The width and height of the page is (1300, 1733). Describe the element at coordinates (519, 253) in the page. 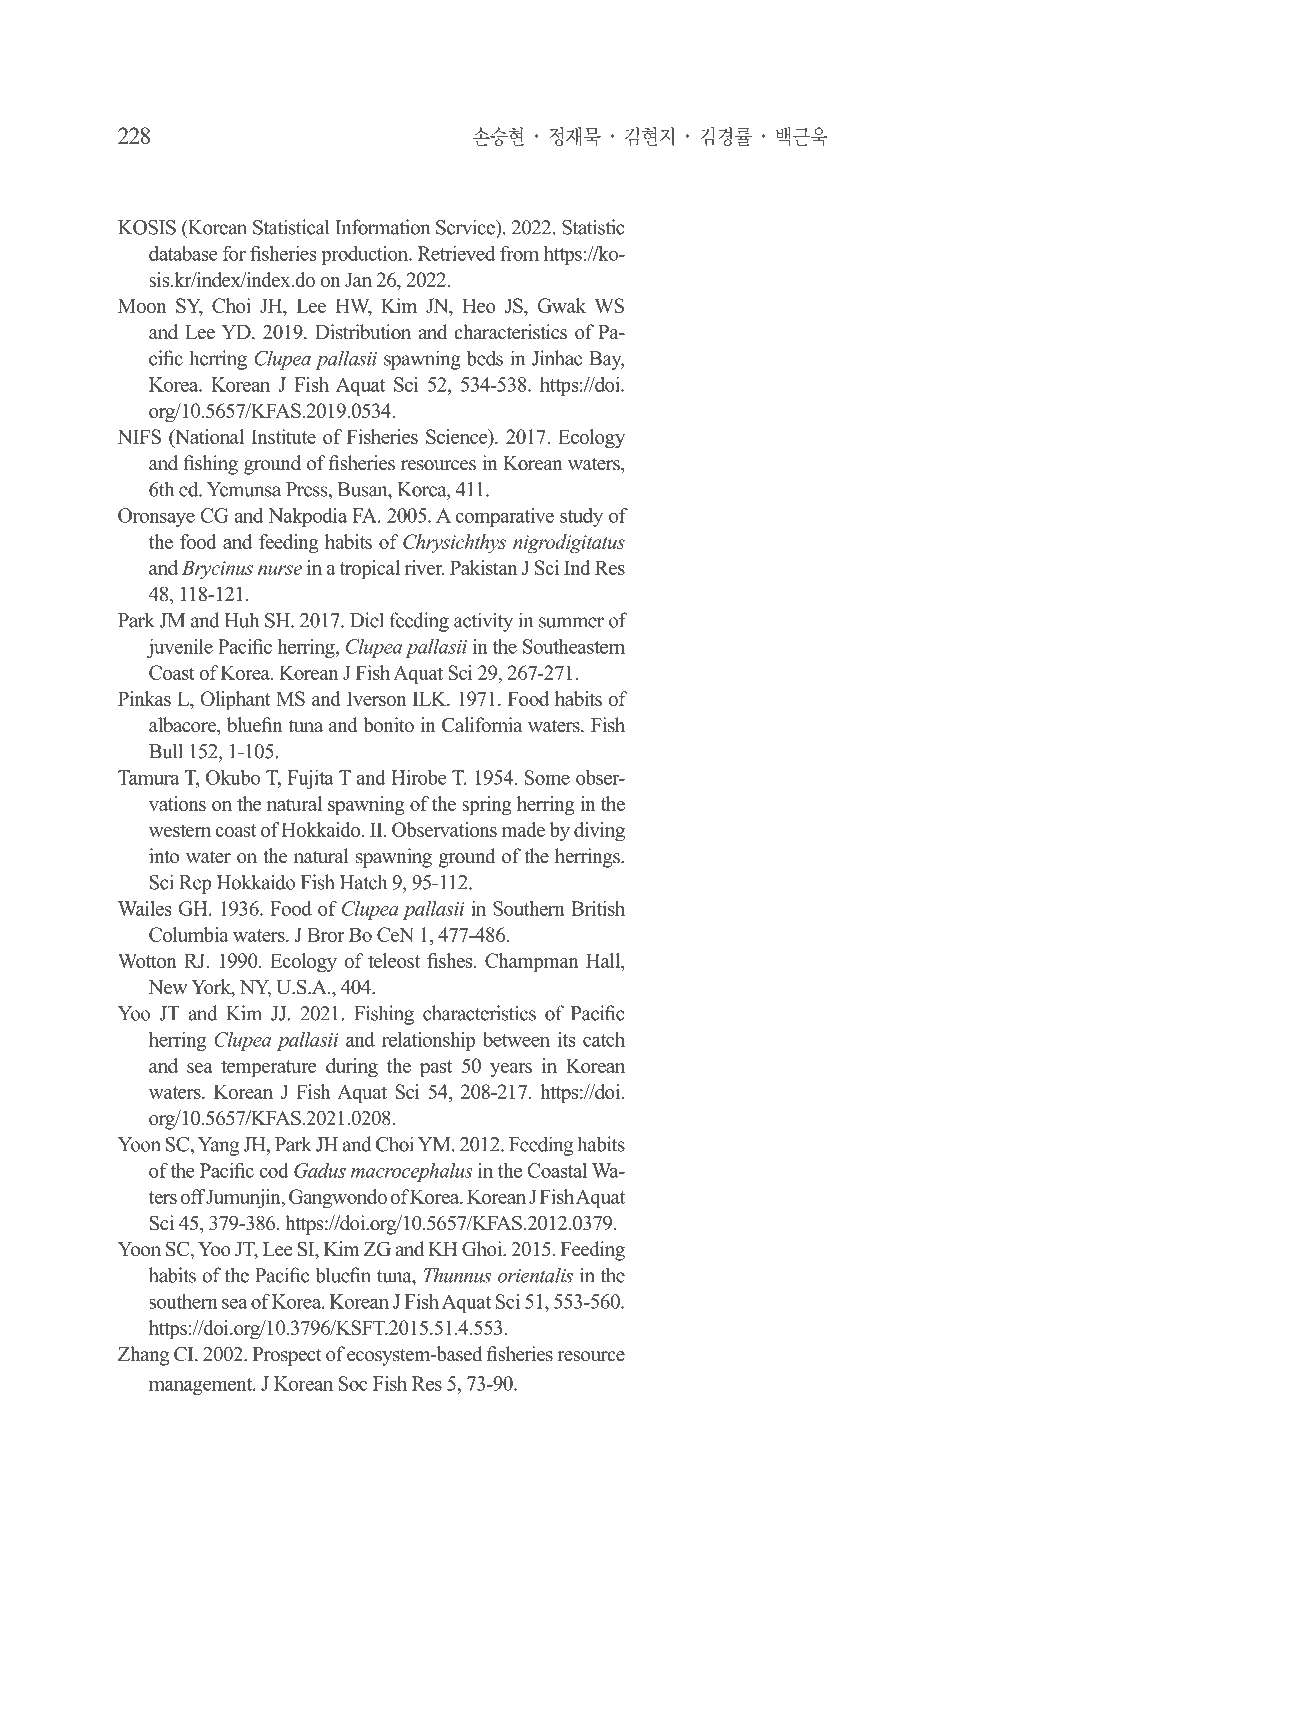

I see `from` at that location.
